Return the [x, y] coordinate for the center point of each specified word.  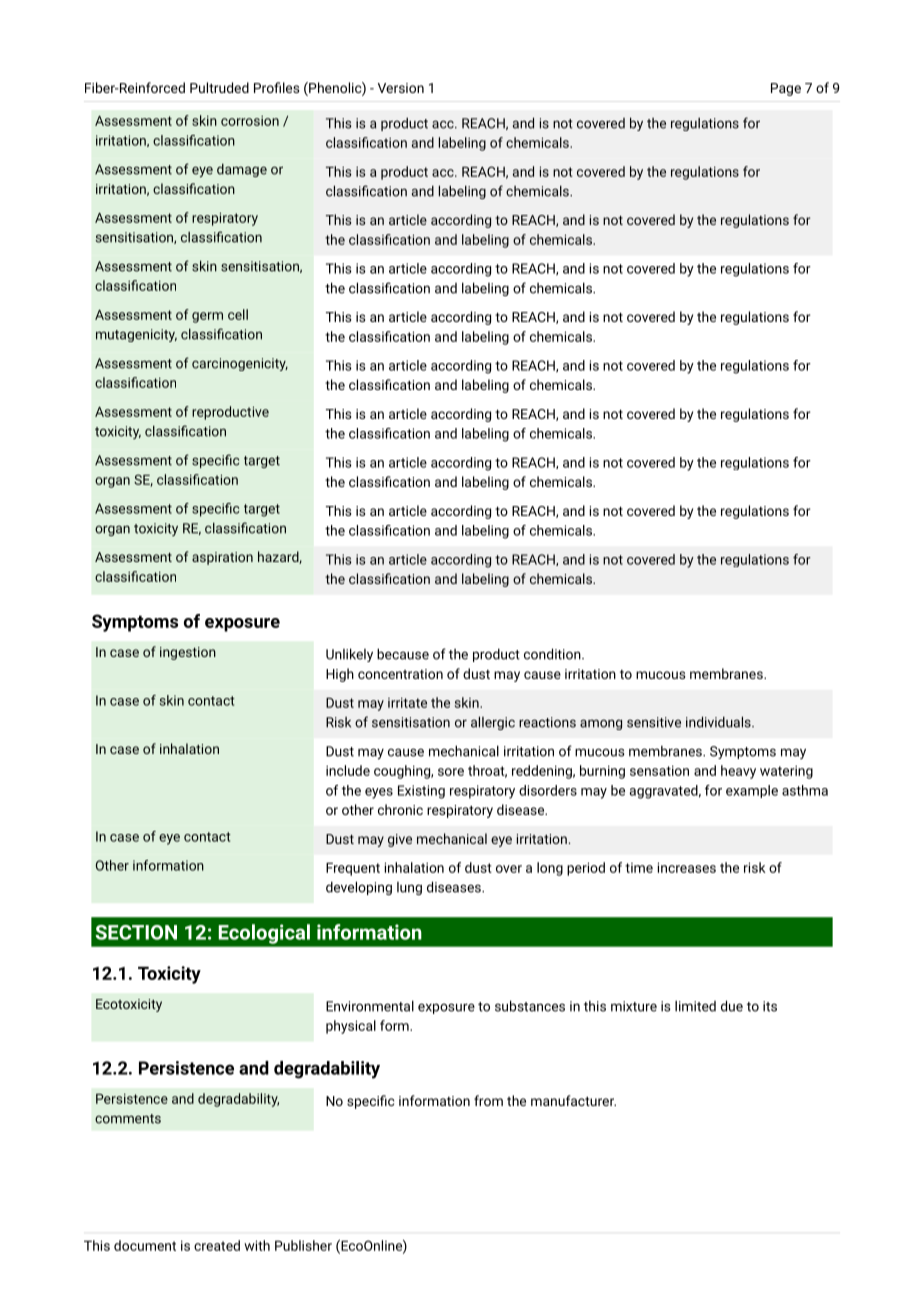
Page [786, 89]
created [217, 1245]
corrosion [250, 121]
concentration [400, 674]
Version [401, 88]
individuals [719, 722]
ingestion [188, 653]
